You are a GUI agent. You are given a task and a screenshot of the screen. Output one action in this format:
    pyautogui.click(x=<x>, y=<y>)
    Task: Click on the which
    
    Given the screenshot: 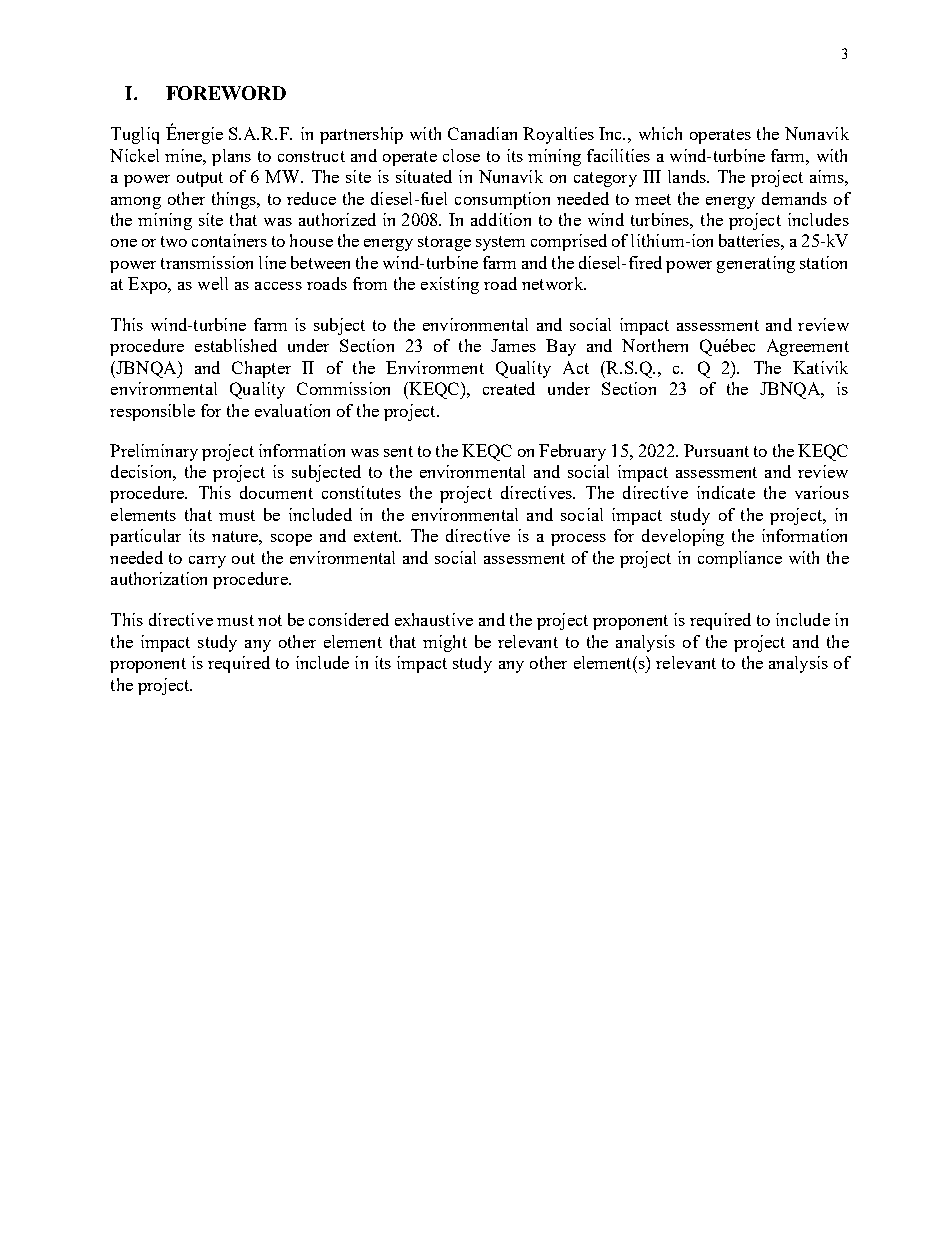 What is the action you would take?
    pyautogui.click(x=660, y=133)
